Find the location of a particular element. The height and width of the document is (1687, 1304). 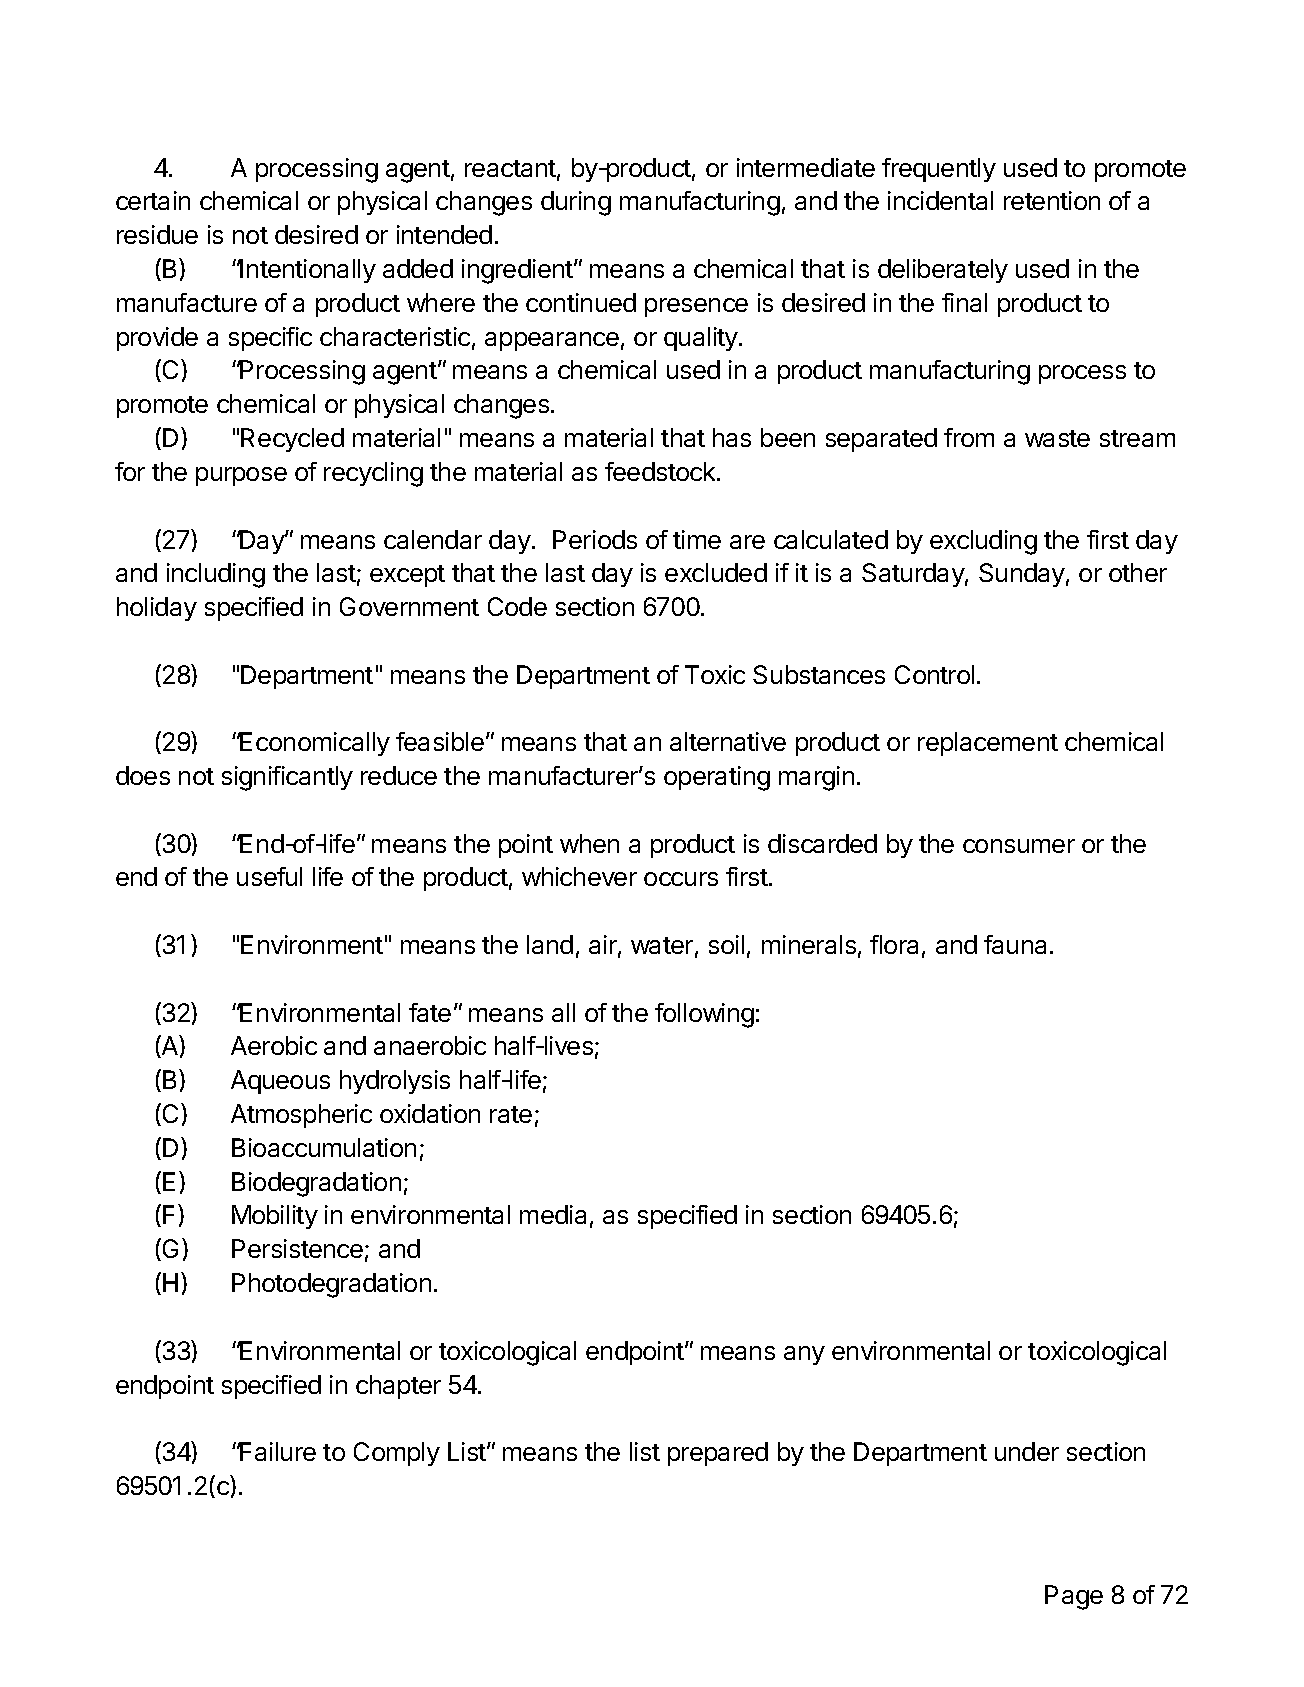

during is located at coordinates (576, 203).
